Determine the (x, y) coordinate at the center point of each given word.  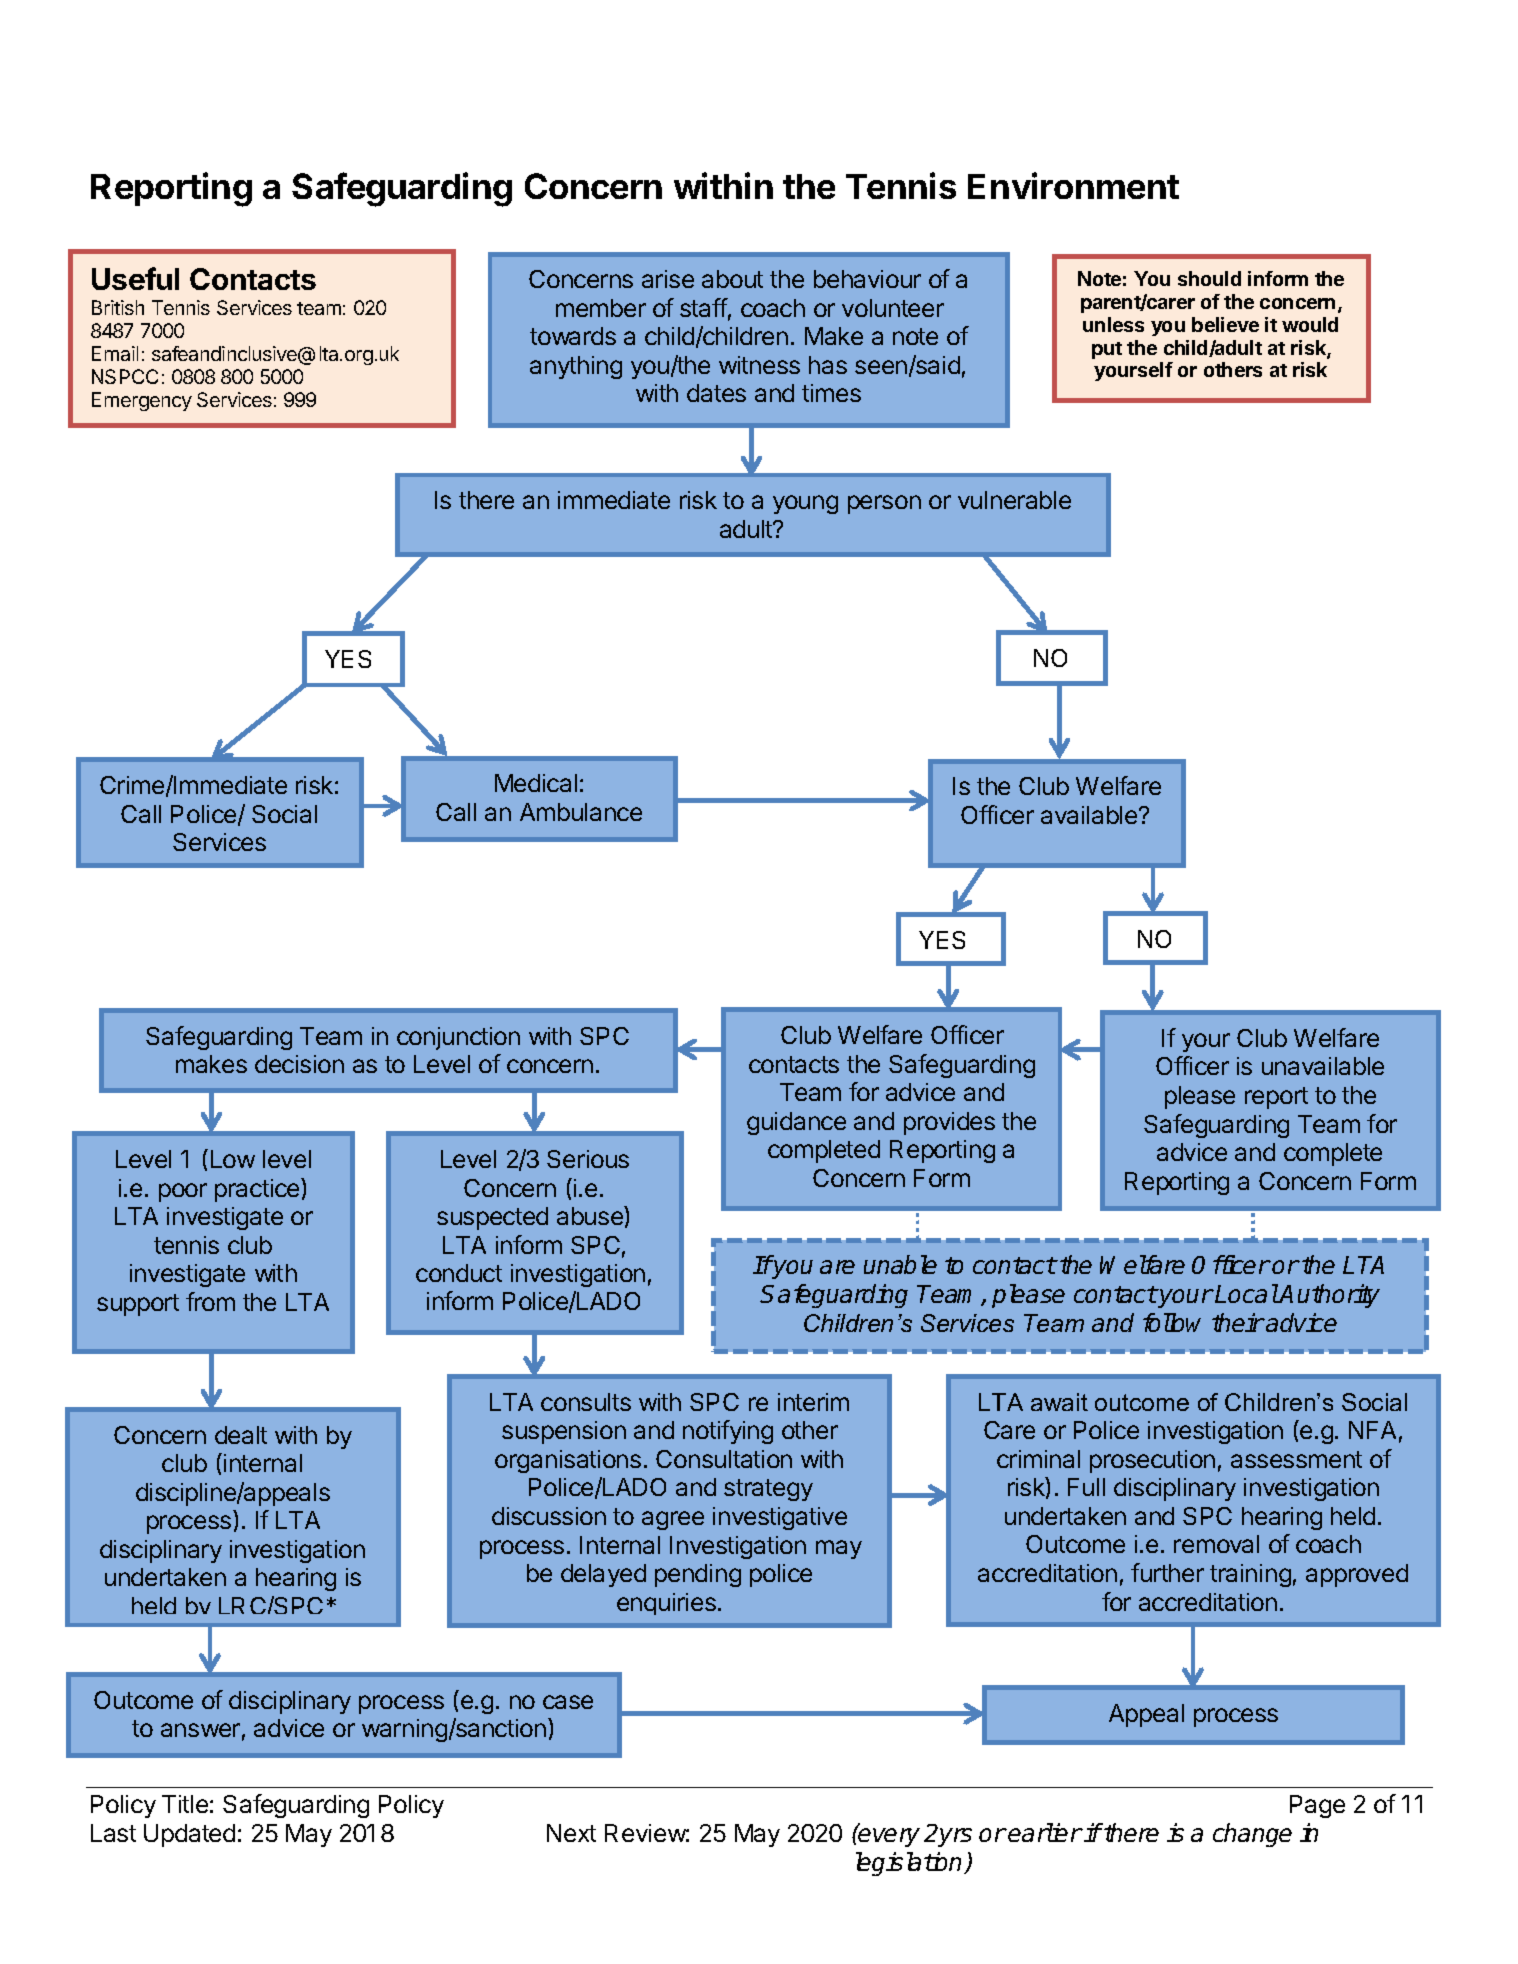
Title (185, 1804)
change (1252, 1835)
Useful (135, 278)
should (1209, 278)
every (888, 1837)
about (732, 279)
